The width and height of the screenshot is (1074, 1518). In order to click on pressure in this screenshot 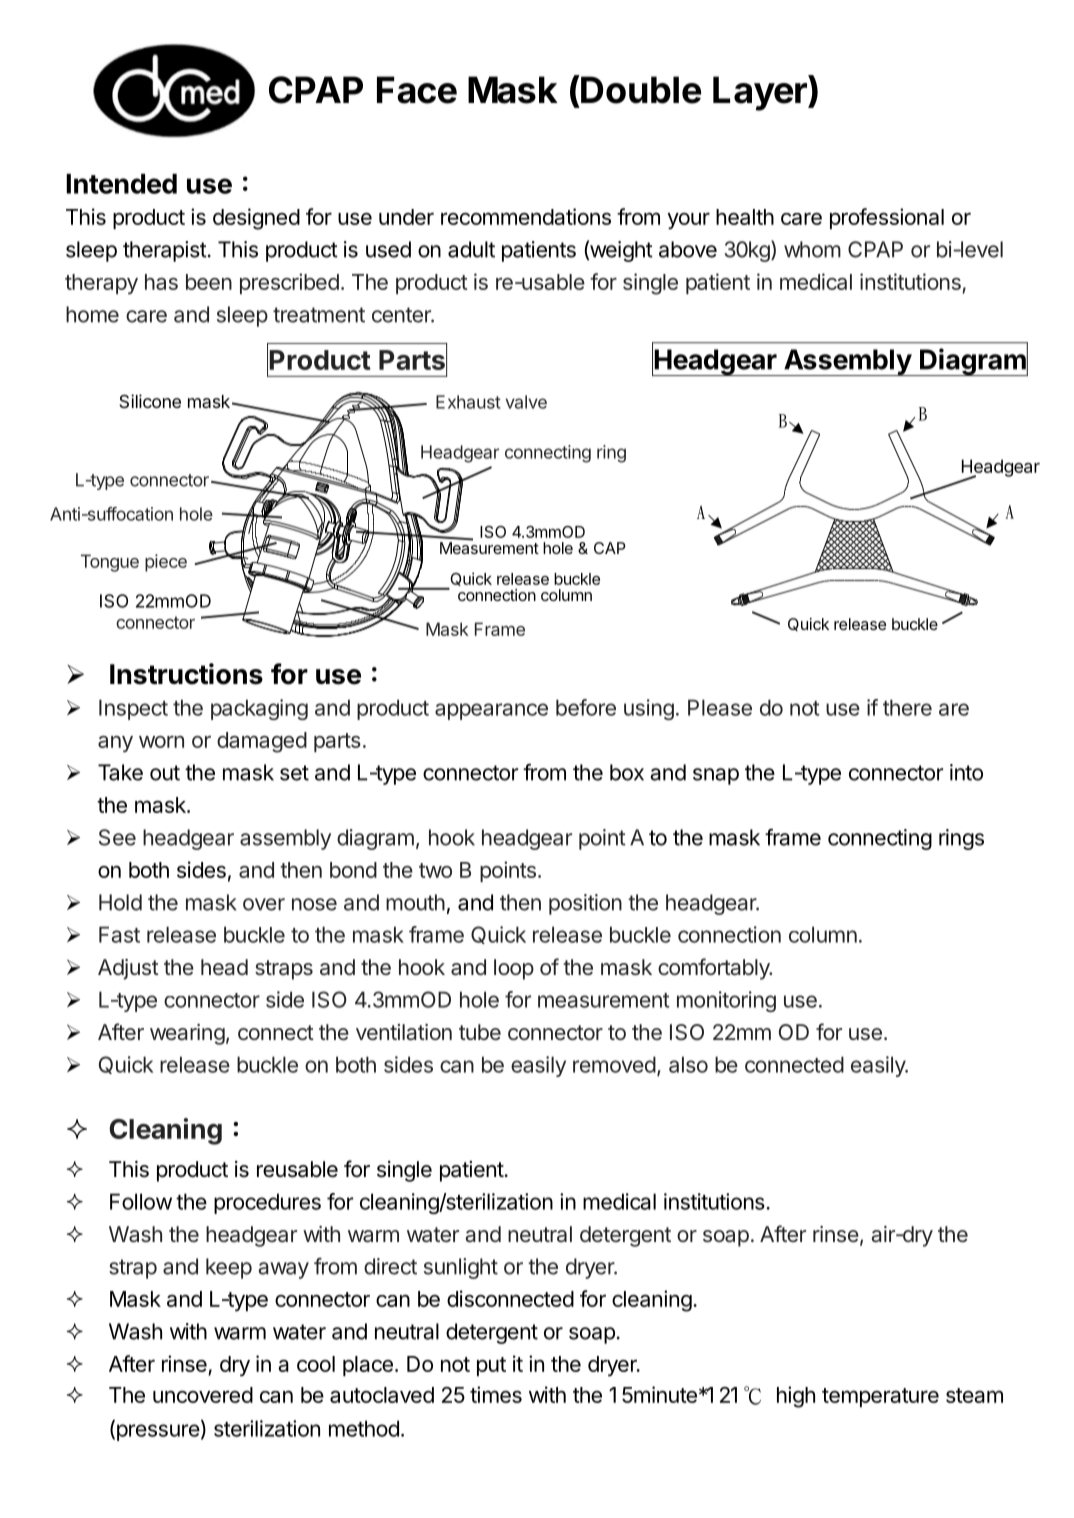, I will do `click(157, 1432)`.
